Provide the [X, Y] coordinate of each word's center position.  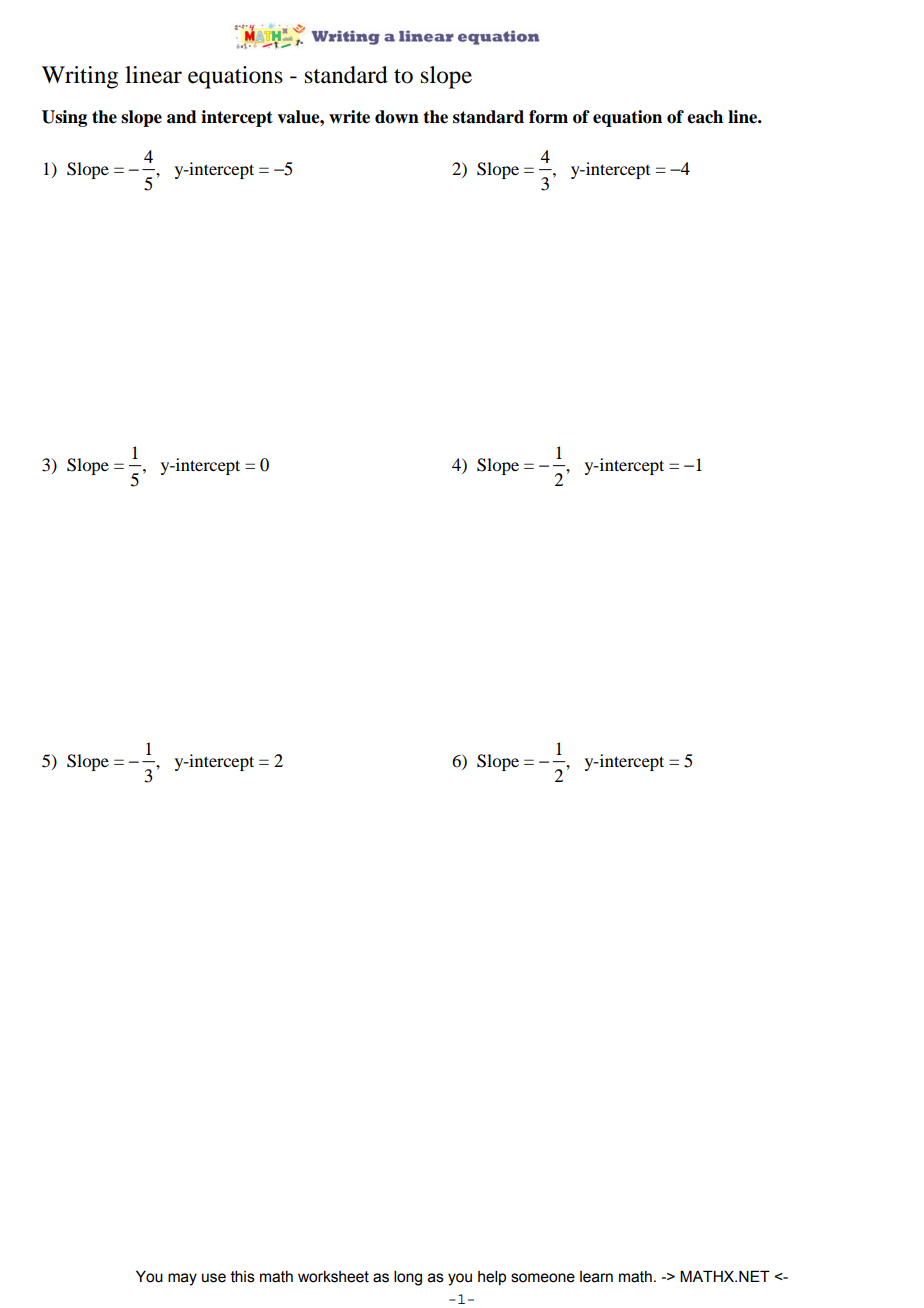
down [397, 117]
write [349, 117]
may [182, 1279]
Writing [80, 77]
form [548, 117]
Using [64, 118]
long [408, 1278]
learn [596, 1277]
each [705, 117]
